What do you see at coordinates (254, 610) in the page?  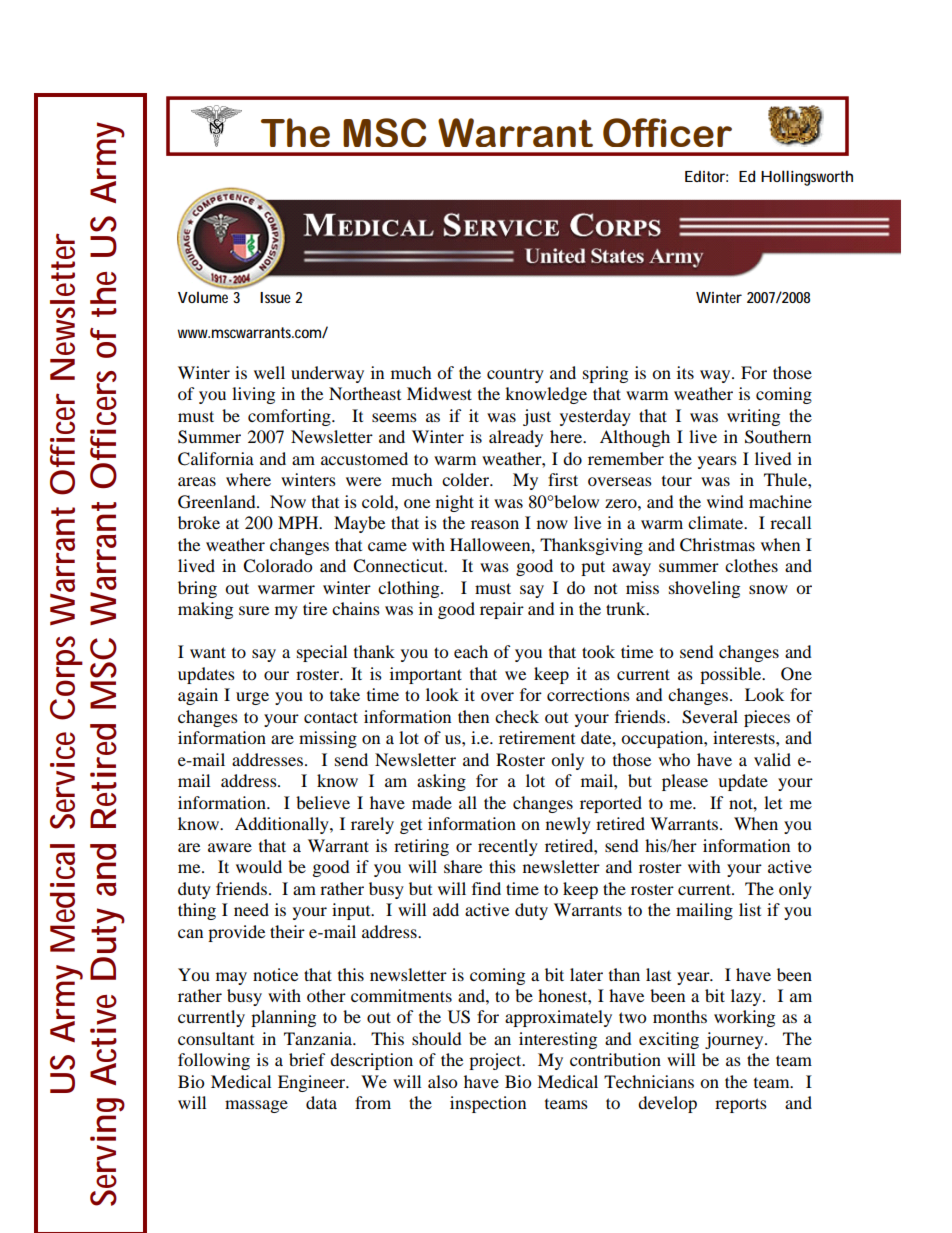 I see `sure` at bounding box center [254, 610].
